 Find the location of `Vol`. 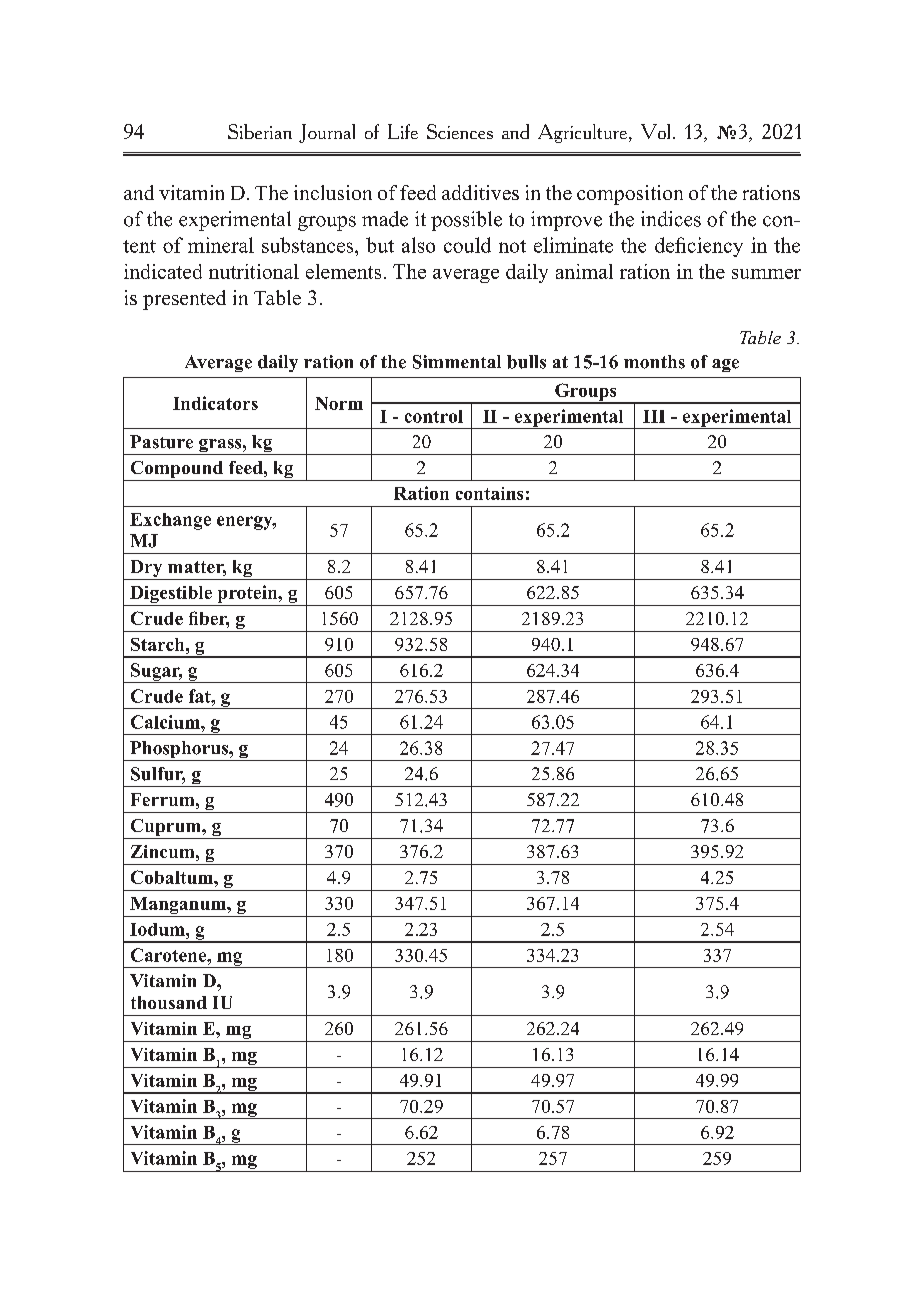

Vol is located at coordinates (655, 131).
